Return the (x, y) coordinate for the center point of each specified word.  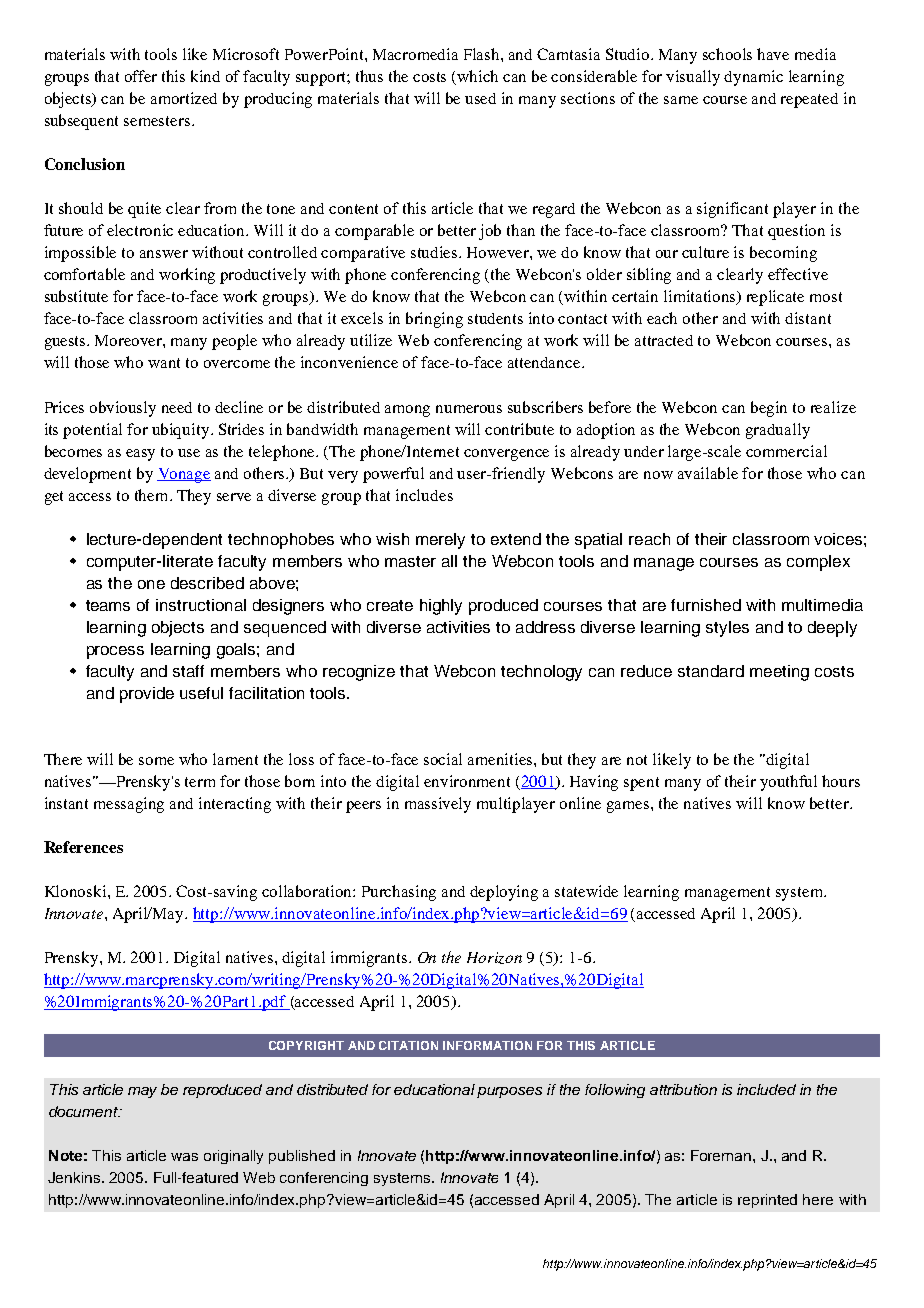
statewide (586, 891)
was (184, 1157)
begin (769, 409)
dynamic (753, 78)
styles (727, 629)
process (115, 652)
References (83, 847)
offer (141, 76)
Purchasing (399, 893)
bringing (434, 320)
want (164, 363)
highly (441, 607)
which (477, 76)
